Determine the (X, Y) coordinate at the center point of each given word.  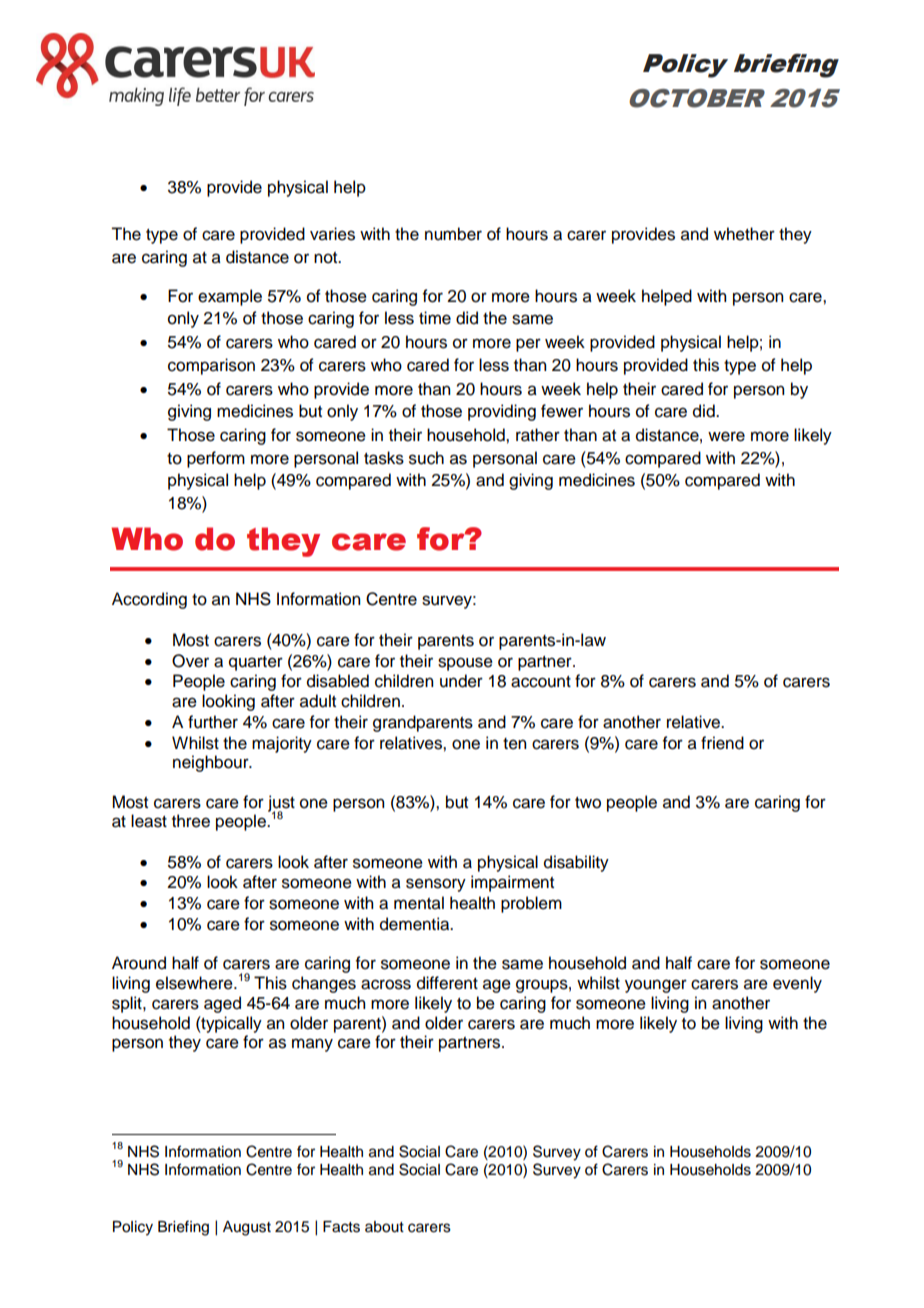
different (447, 983)
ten (514, 744)
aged (222, 1004)
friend (722, 743)
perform (216, 459)
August (247, 1228)
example (230, 297)
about (384, 1227)
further (213, 722)
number (453, 234)
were (726, 436)
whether (744, 234)
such (426, 458)
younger (656, 986)
